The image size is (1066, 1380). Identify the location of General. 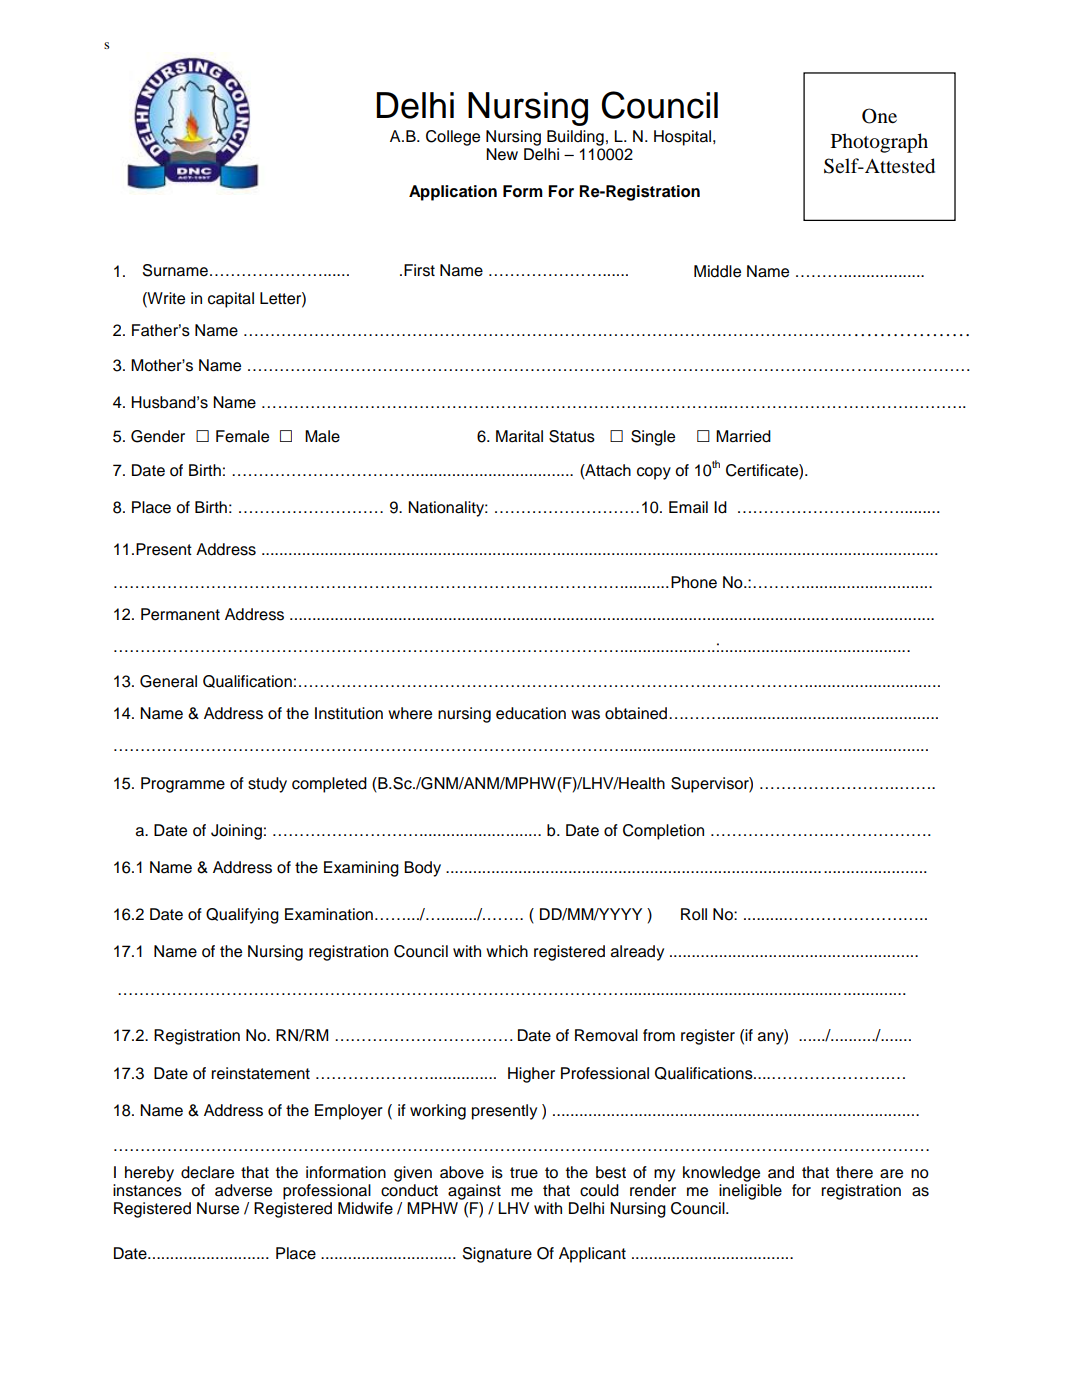
(168, 681).
